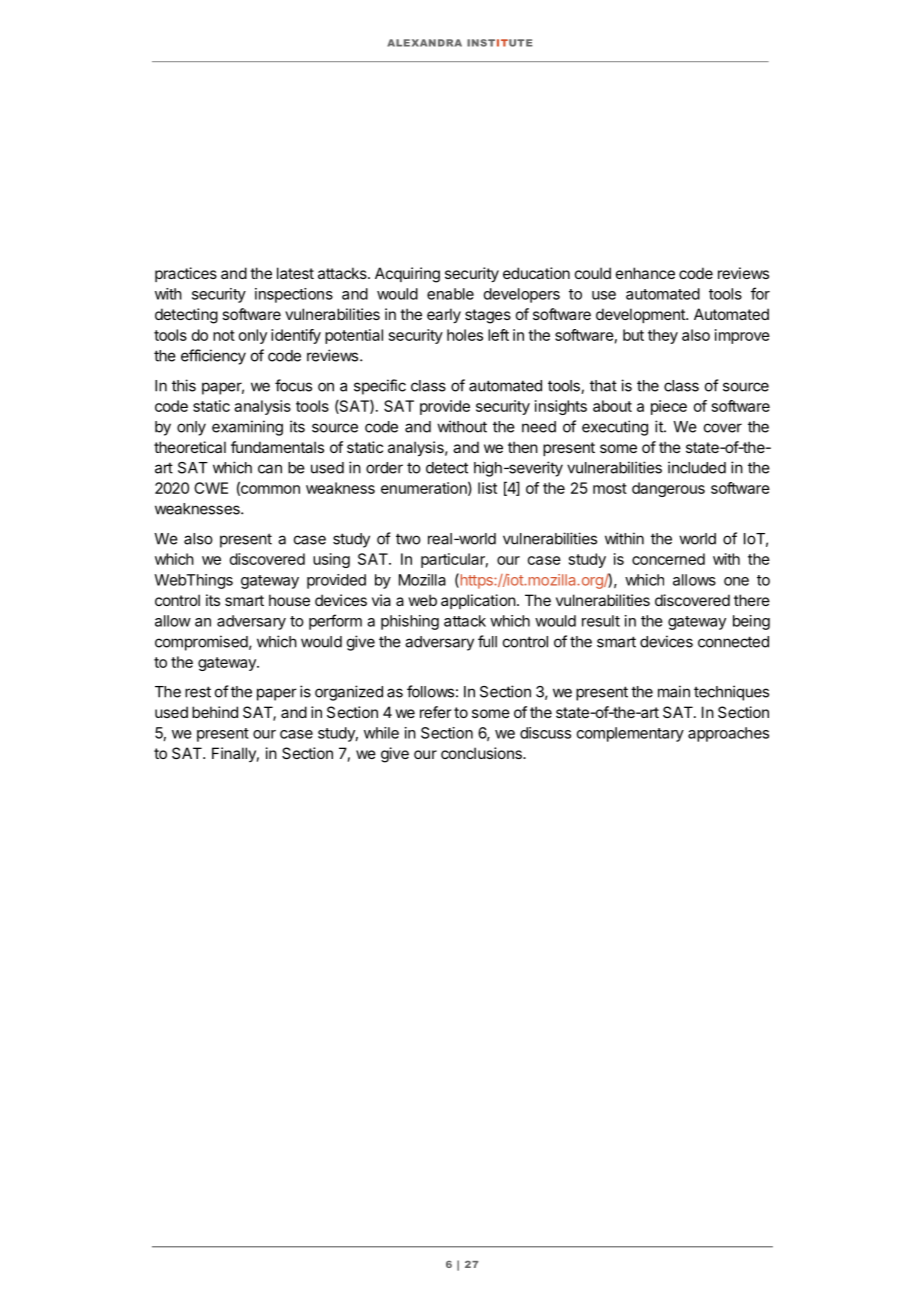 The width and height of the screenshot is (924, 1308). Describe the element at coordinates (211, 488) in the screenshot. I see `CWE` at that location.
